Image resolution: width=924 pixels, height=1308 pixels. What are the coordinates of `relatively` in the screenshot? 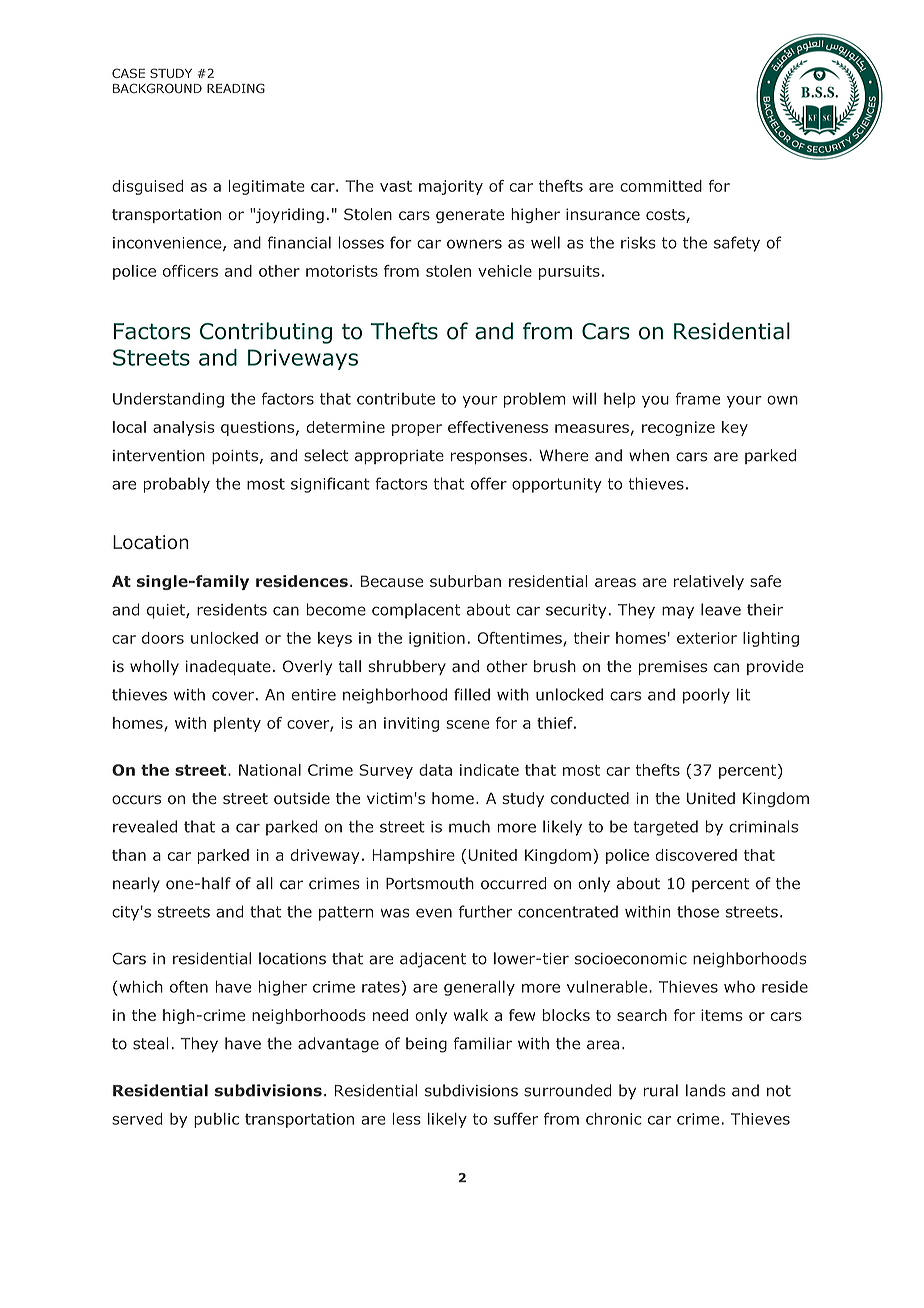 It's located at (709, 582).
